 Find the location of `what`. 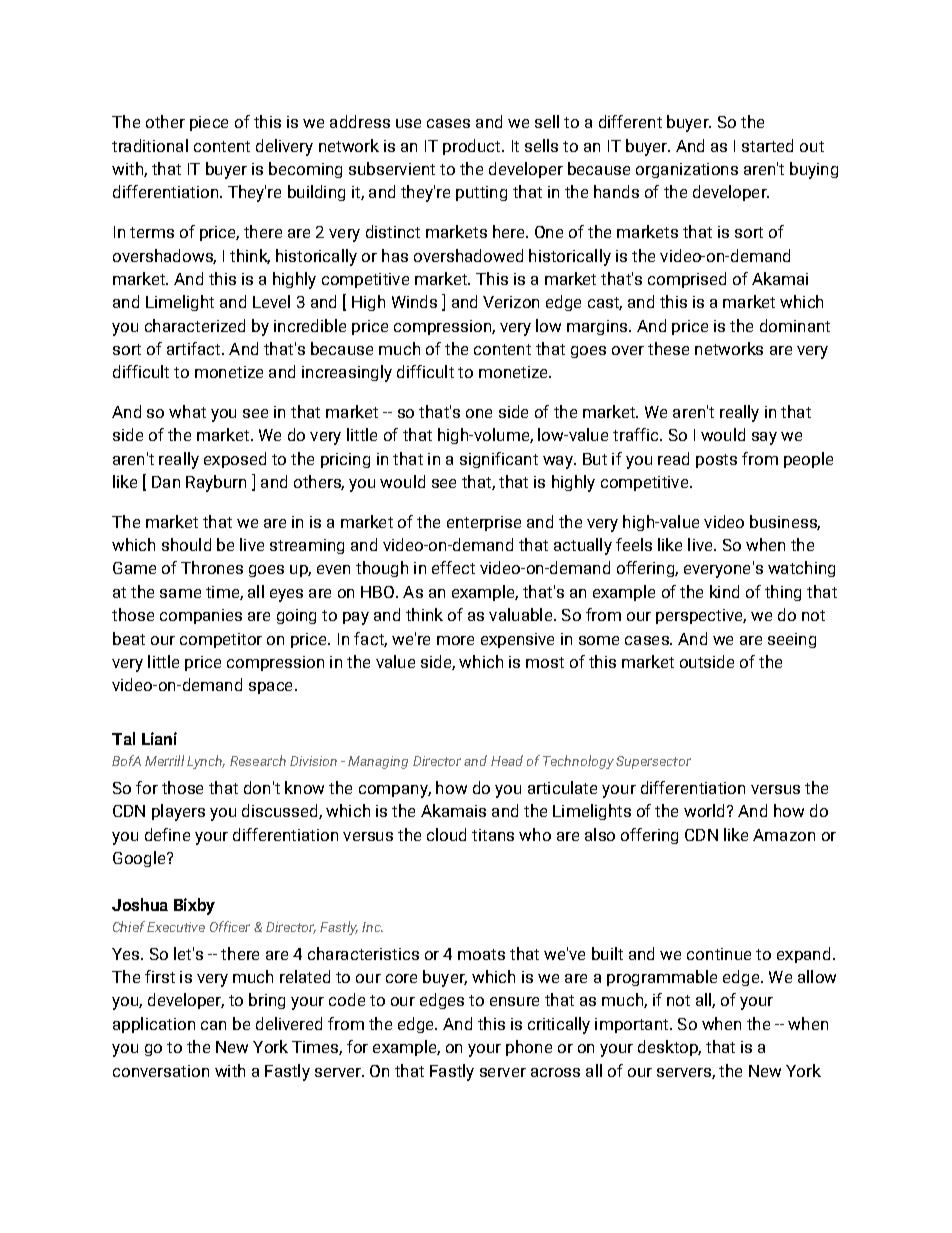

what is located at coordinates (187, 411).
